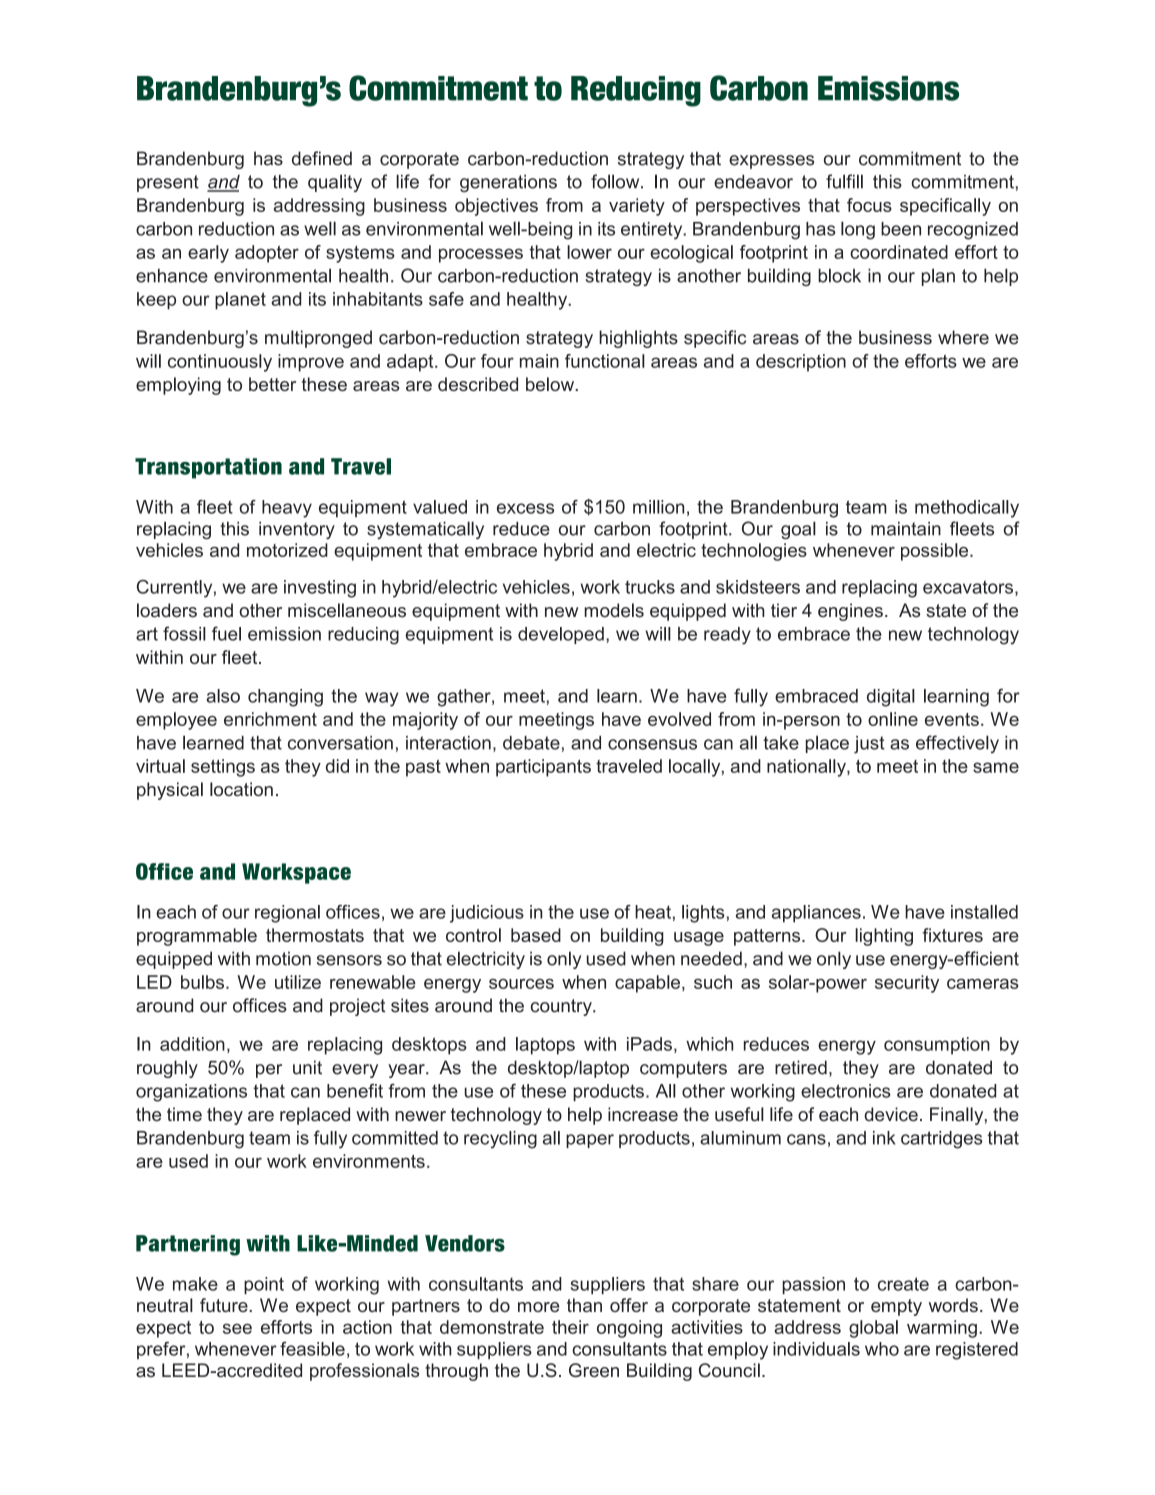 The height and width of the screenshot is (1495, 1155). What do you see at coordinates (637, 207) in the screenshot?
I see `variety` at bounding box center [637, 207].
